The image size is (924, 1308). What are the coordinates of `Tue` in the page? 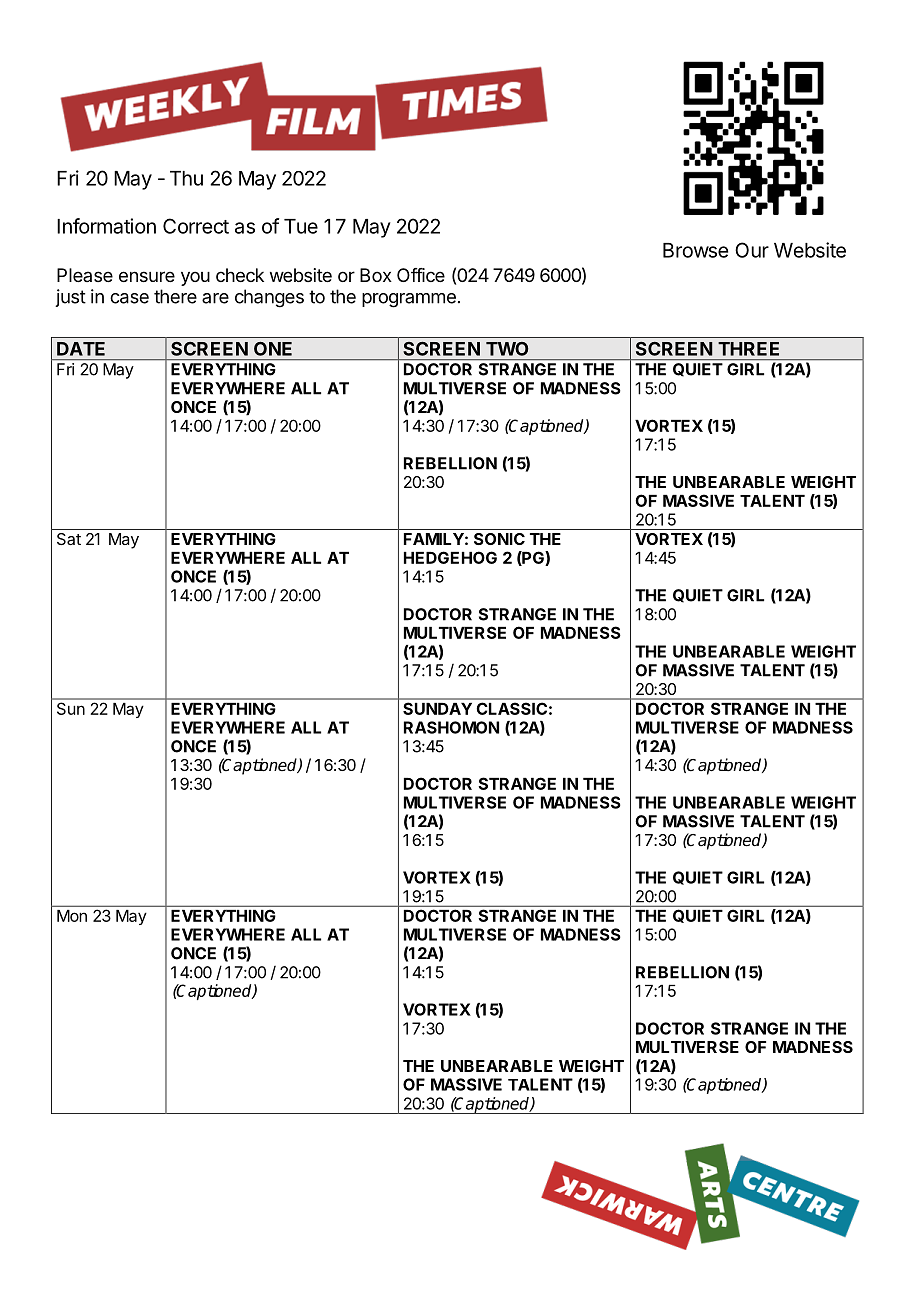 It's located at (301, 226).
